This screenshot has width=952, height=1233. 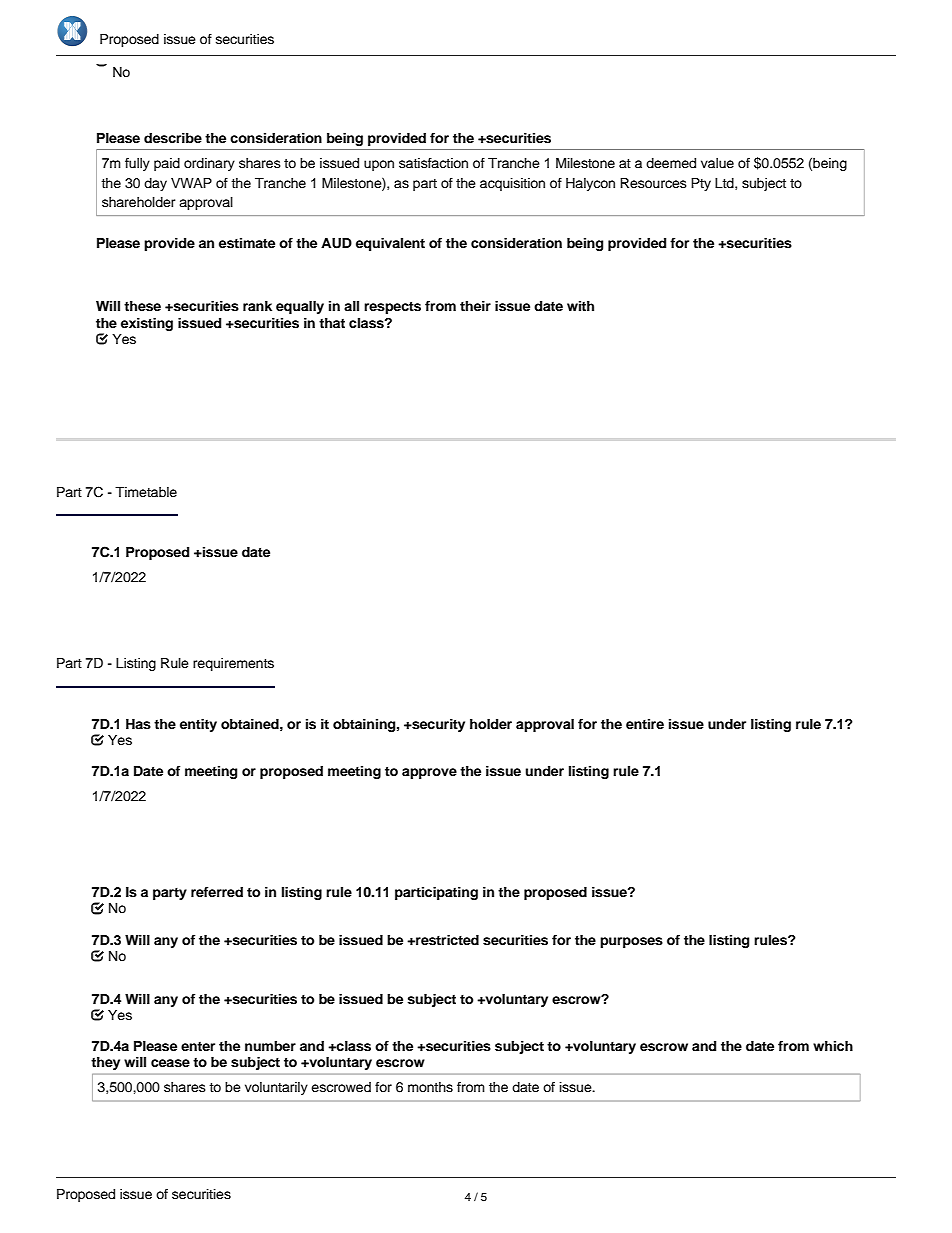 What do you see at coordinates (717, 163) in the screenshot?
I see `value` at bounding box center [717, 163].
